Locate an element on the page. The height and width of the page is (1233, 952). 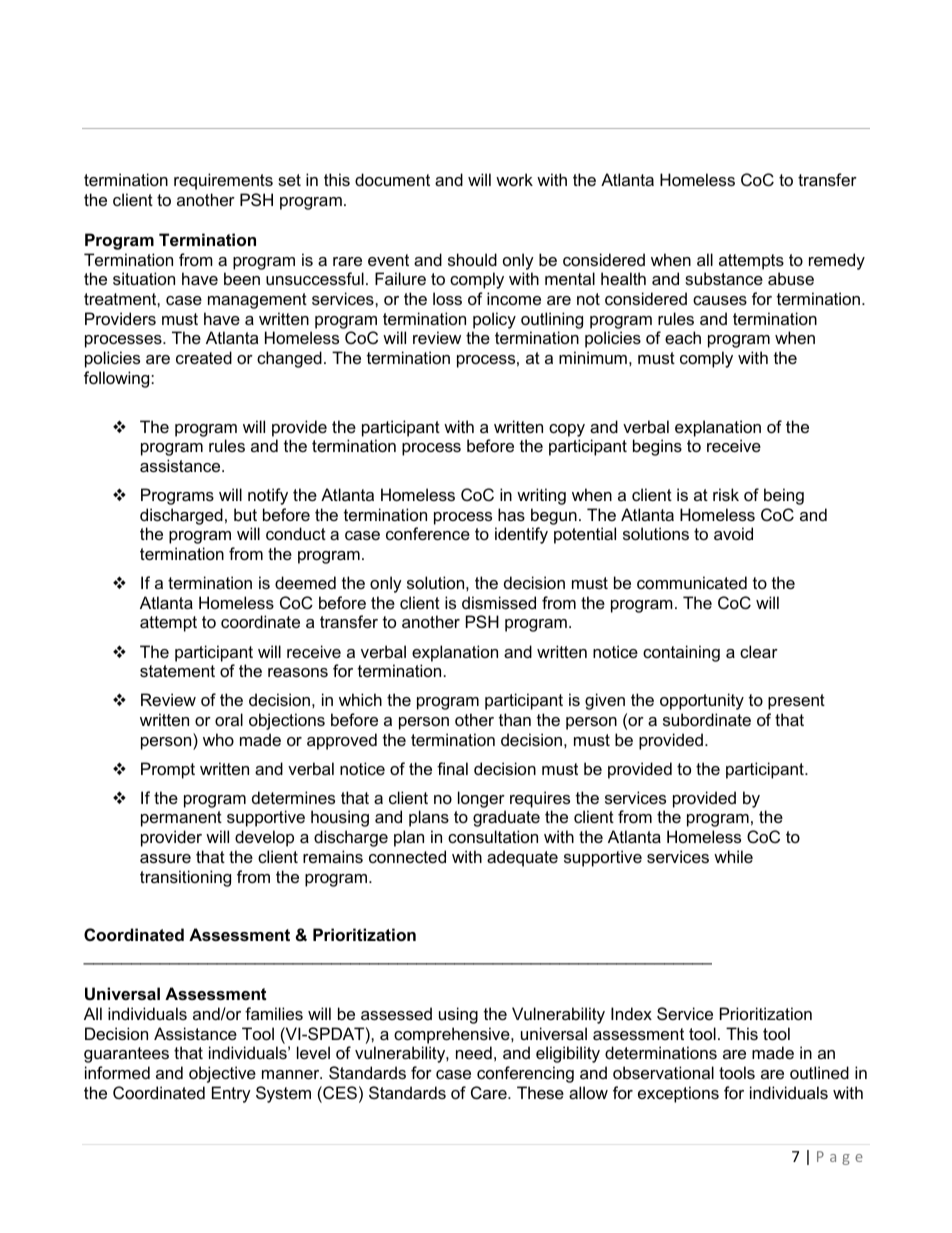
than is located at coordinates (515, 719).
